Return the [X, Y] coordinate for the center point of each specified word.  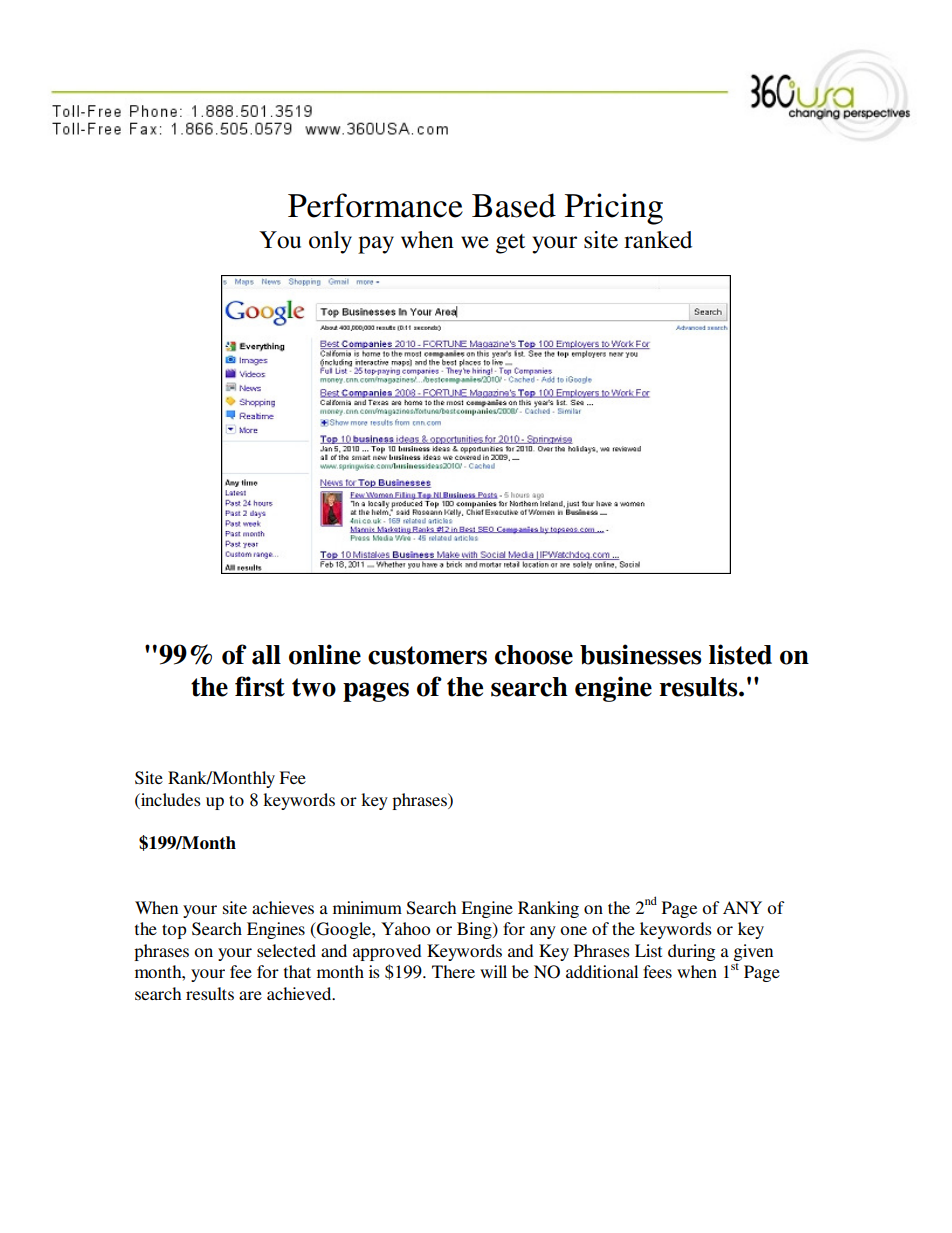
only [330, 242]
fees [657, 971]
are [250, 995]
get [510, 244]
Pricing [614, 209]
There [453, 971]
